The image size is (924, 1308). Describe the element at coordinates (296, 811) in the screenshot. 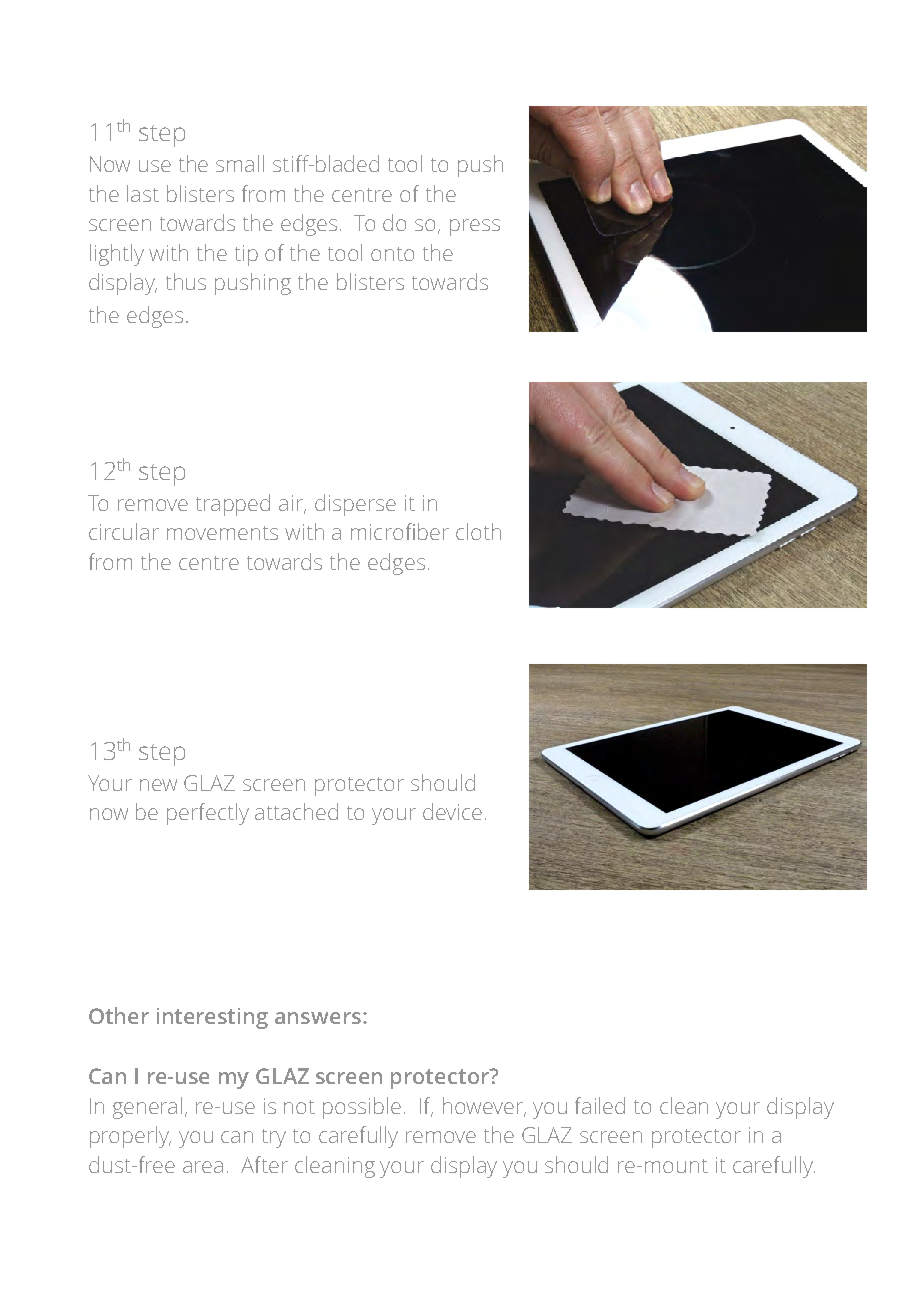

I see `attached` at that location.
